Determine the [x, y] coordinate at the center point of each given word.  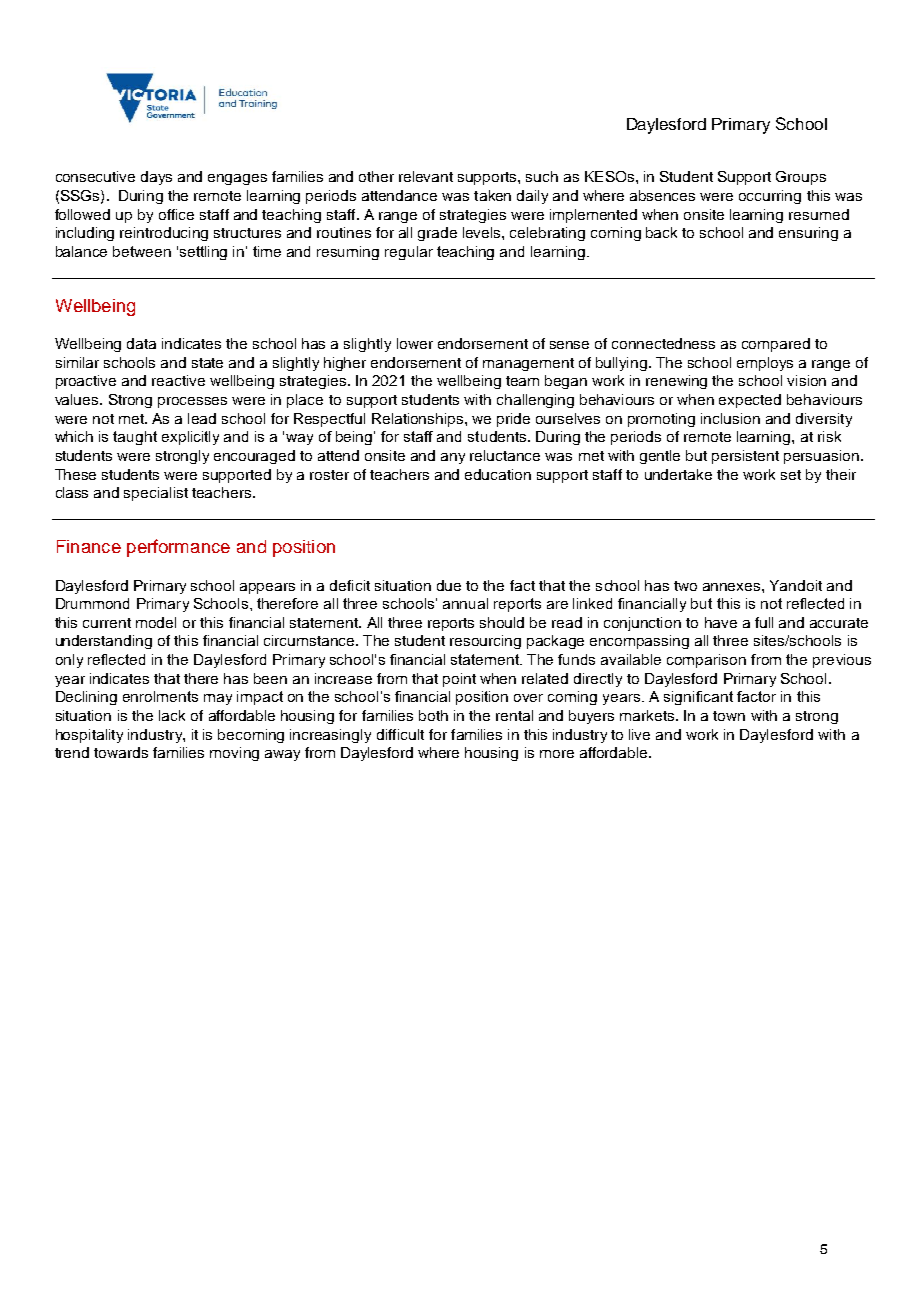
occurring [770, 197]
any [453, 458]
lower [415, 343]
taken [492, 195]
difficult [400, 734]
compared [776, 345]
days [156, 178]
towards [121, 752]
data [141, 343]
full [764, 622]
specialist [156, 494]
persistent [745, 457]
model [156, 622]
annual [465, 603]
